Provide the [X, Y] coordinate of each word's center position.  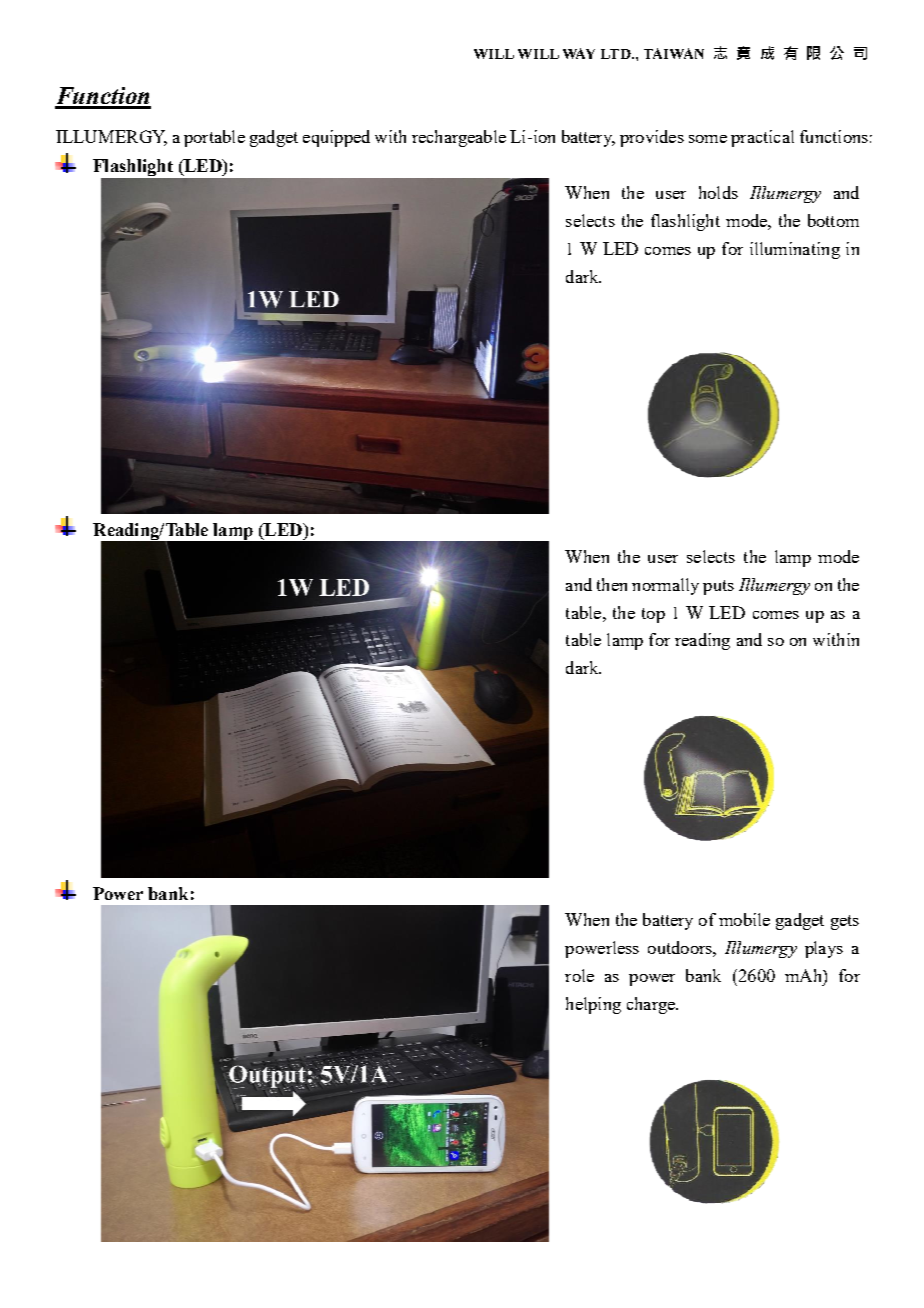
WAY [579, 53]
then [612, 584]
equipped [336, 138]
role [579, 975]
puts [718, 587]
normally [665, 586]
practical [762, 138]
